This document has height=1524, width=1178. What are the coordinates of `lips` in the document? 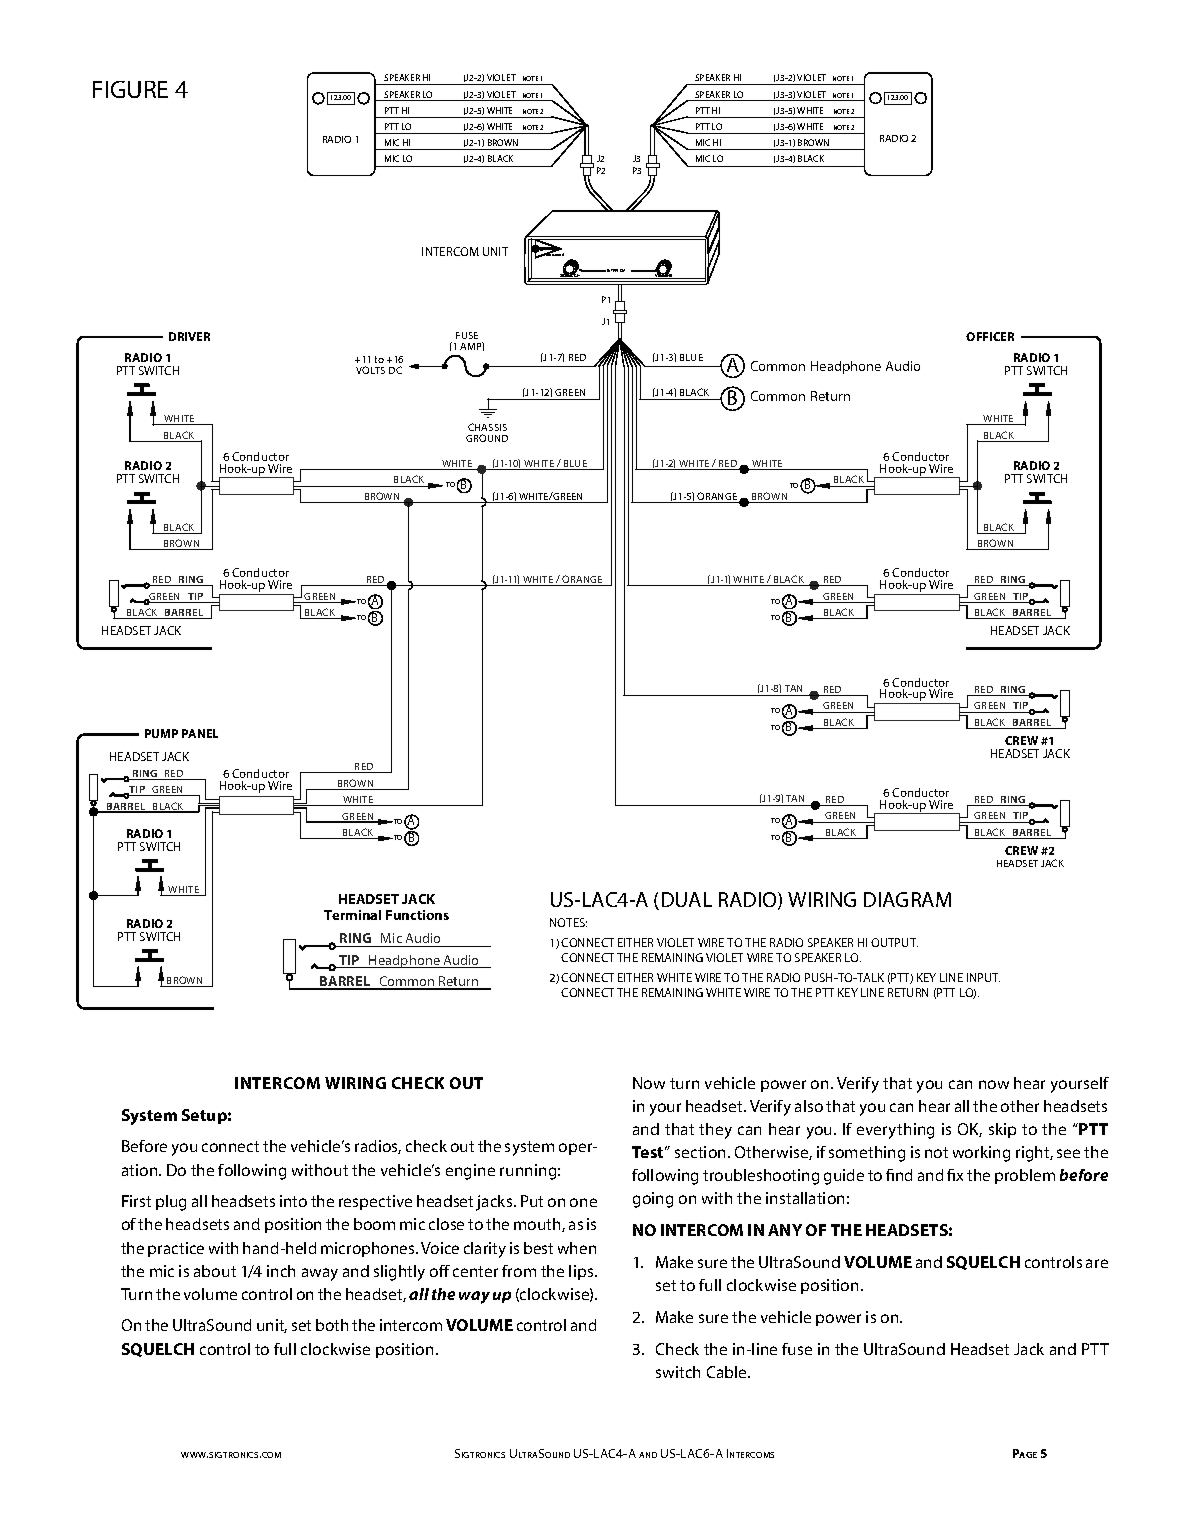 It's located at (582, 1272).
